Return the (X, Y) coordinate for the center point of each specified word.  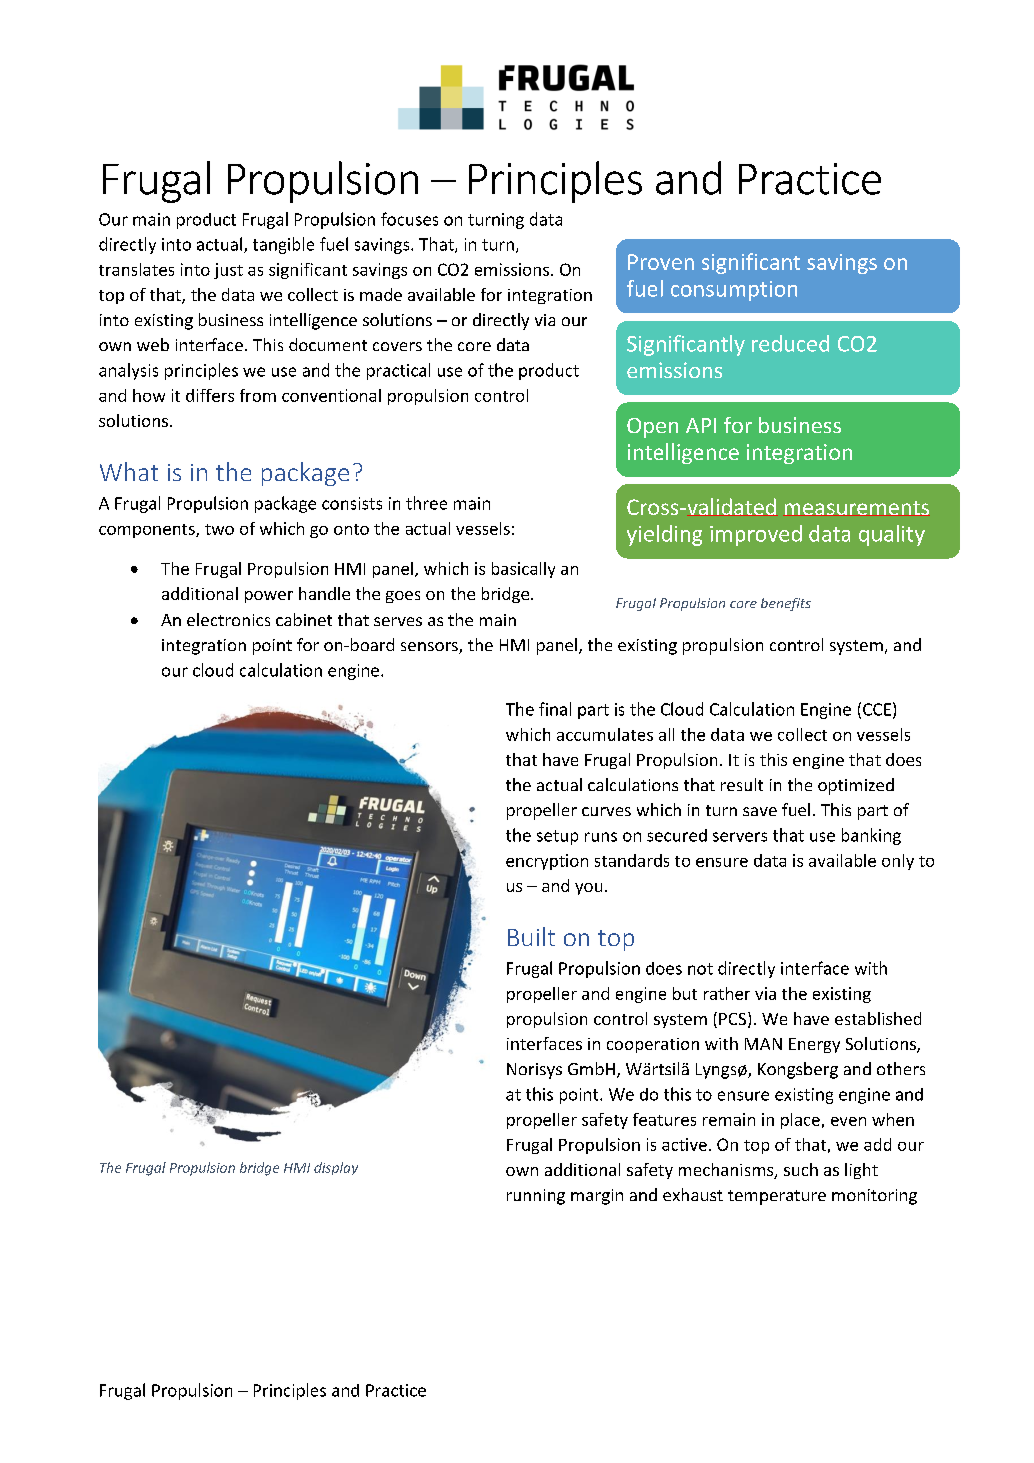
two (219, 529)
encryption (547, 862)
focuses (409, 219)
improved (756, 535)
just (228, 271)
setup (557, 837)
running (536, 1197)
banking (871, 836)
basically (523, 570)
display (336, 1168)
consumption (734, 291)
